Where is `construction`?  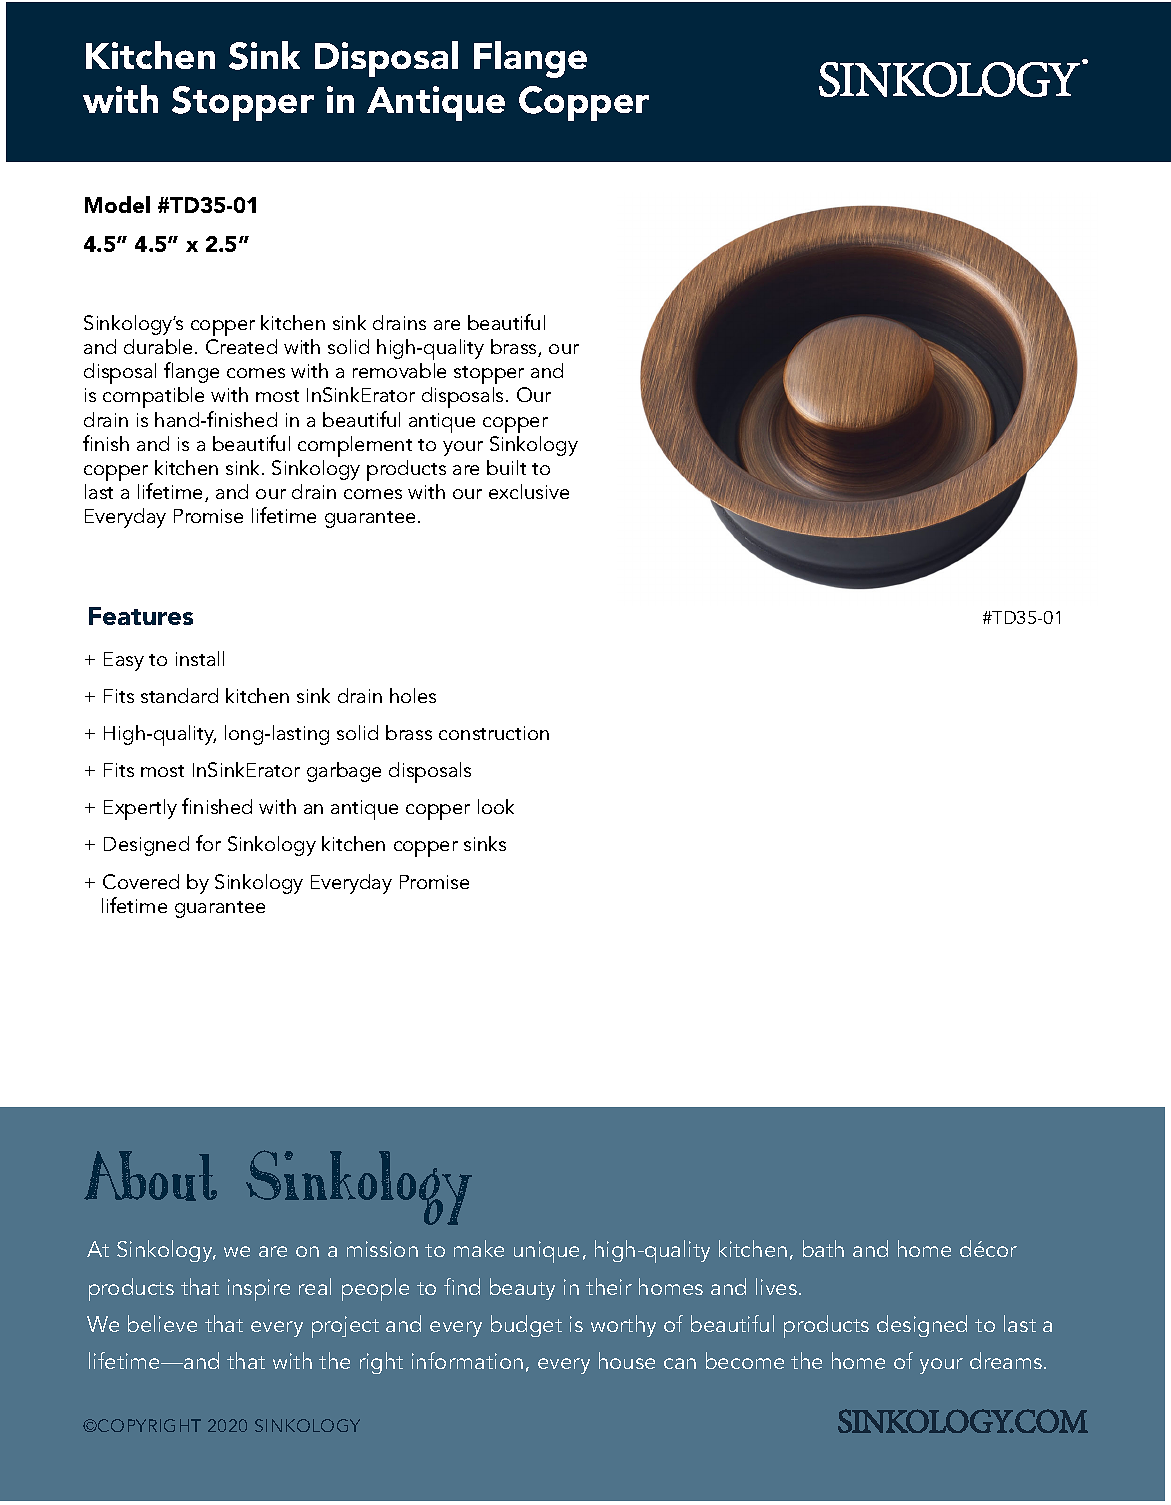
construction is located at coordinates (494, 733).
